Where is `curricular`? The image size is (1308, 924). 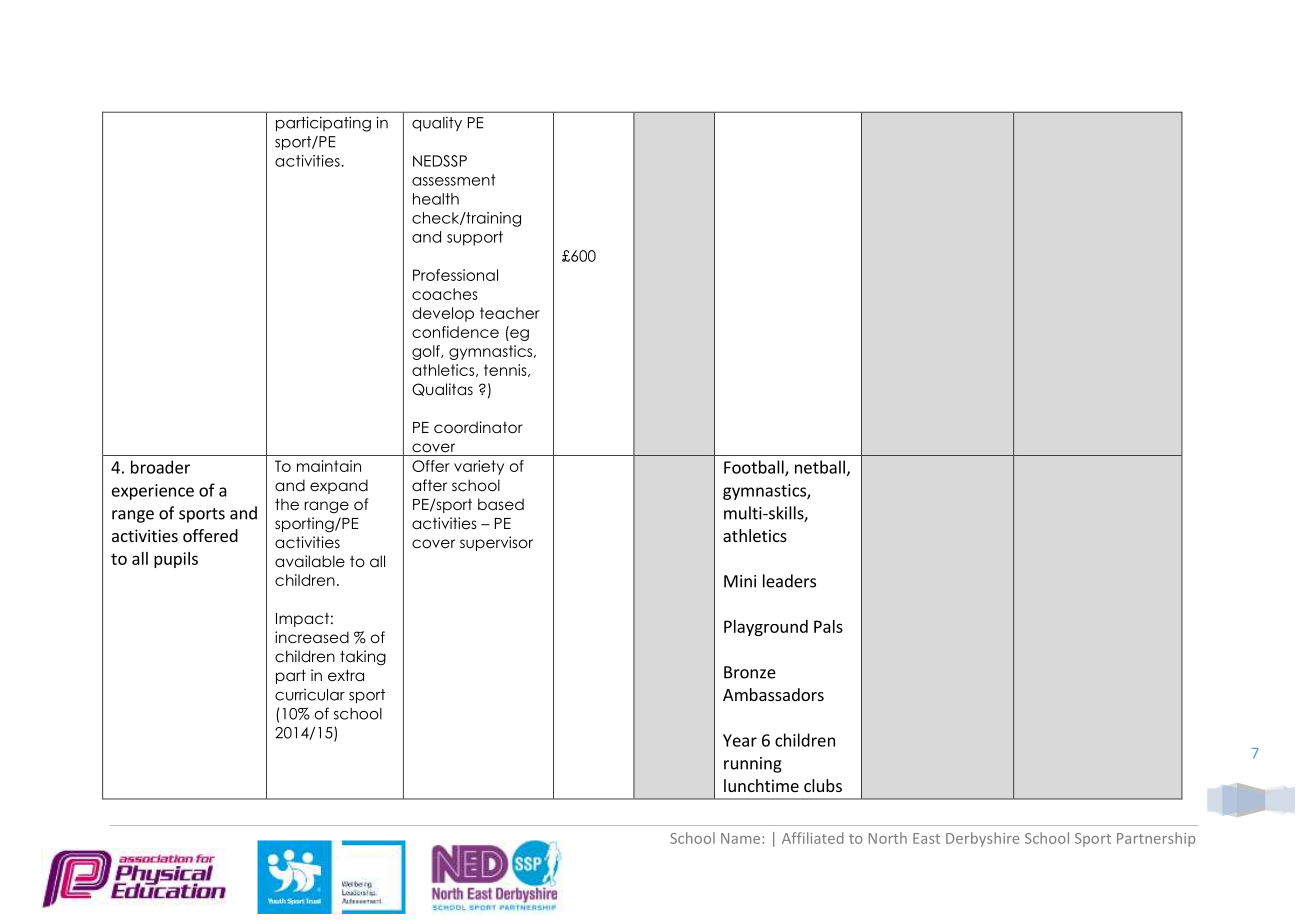
curricular is located at coordinates (310, 695).
